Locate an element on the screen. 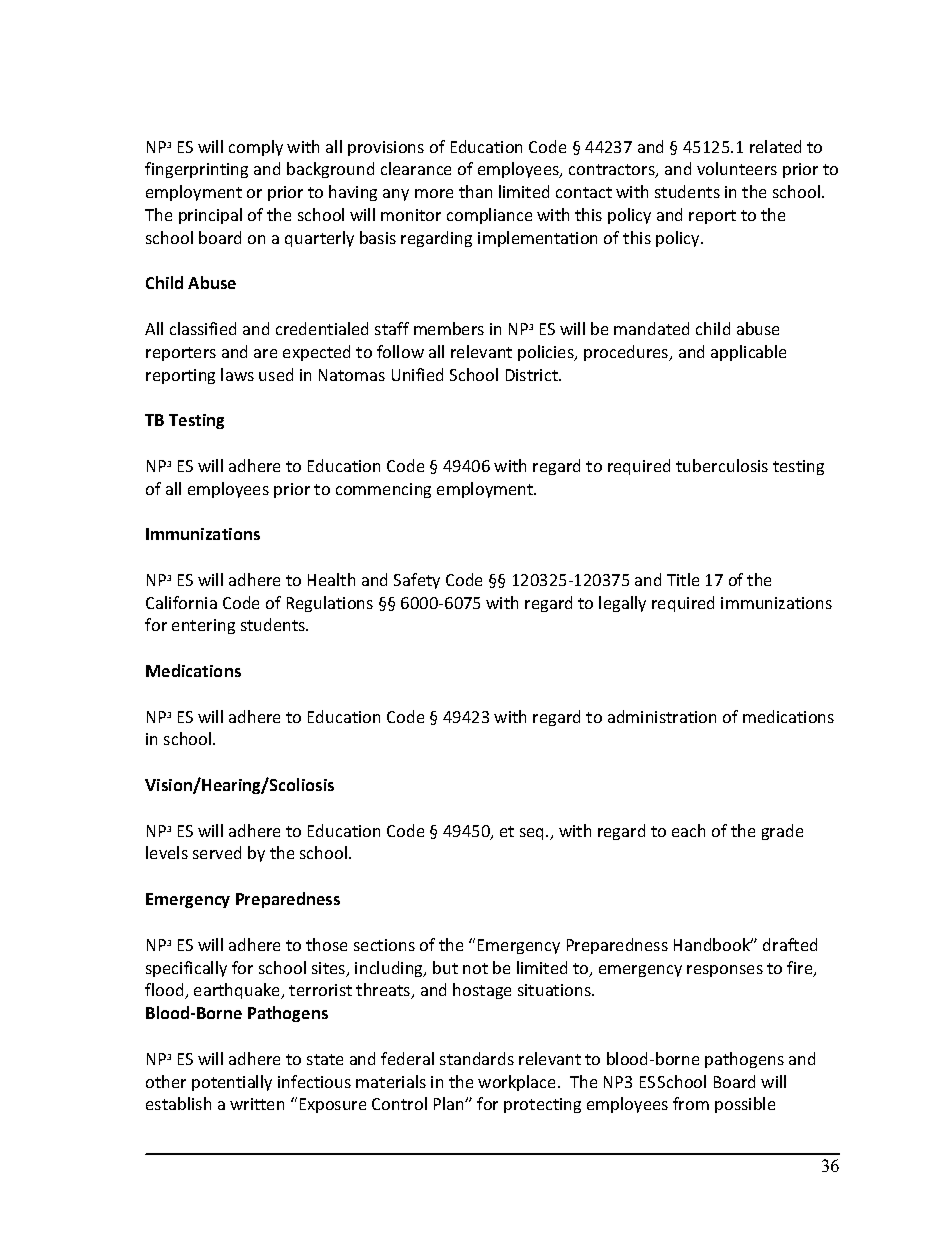  possible is located at coordinates (745, 1105).
